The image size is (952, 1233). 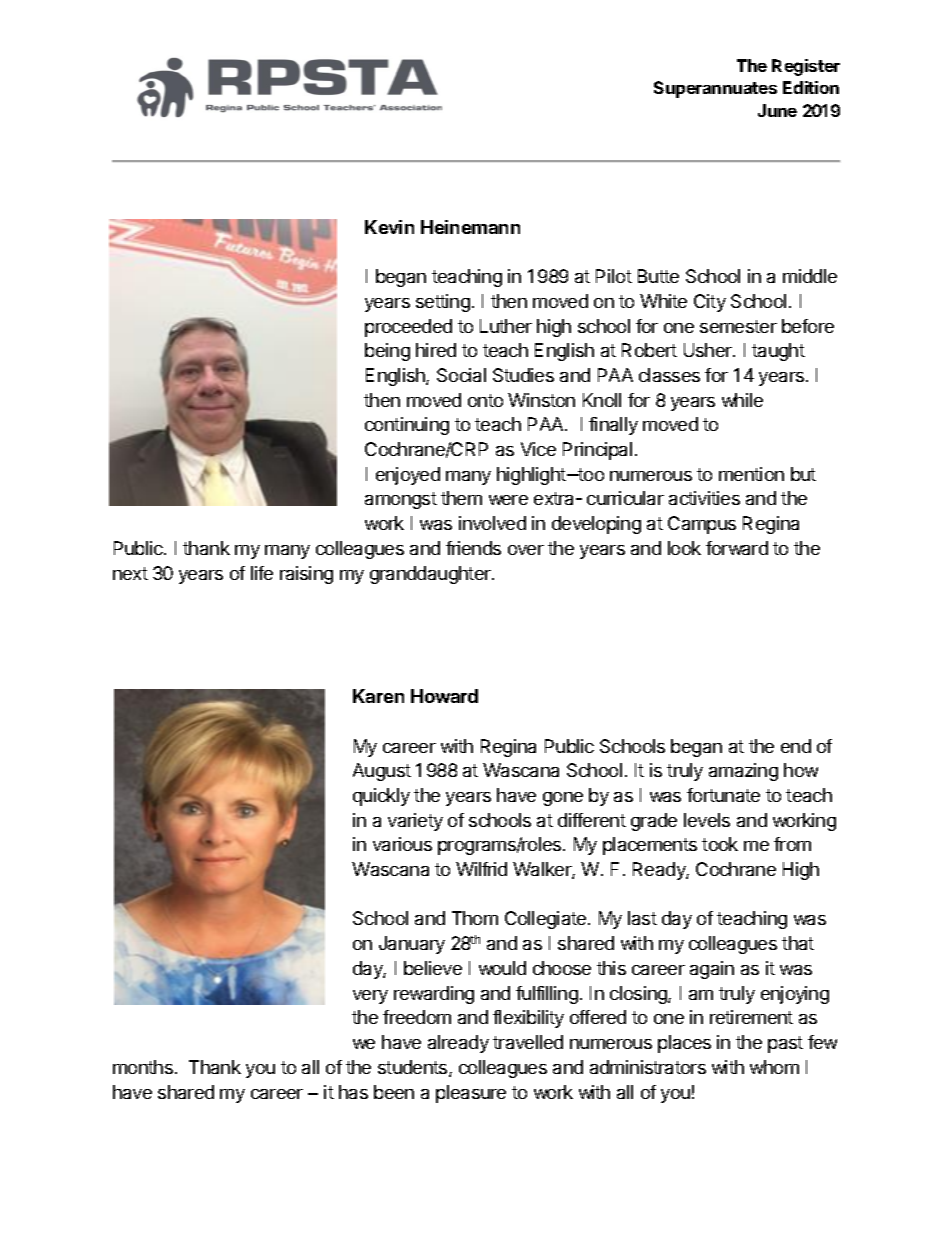 What do you see at coordinates (738, 326) in the screenshot?
I see `semester` at bounding box center [738, 326].
